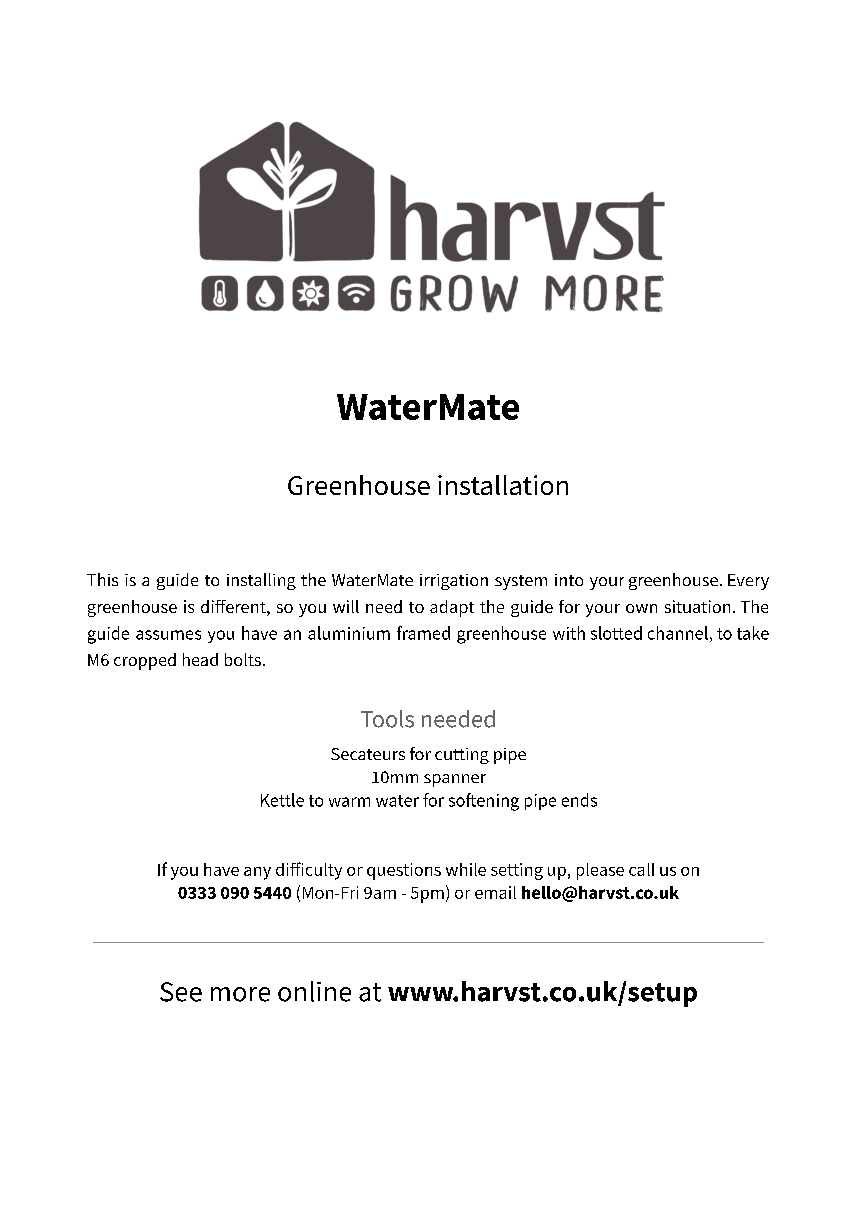 The image size is (856, 1217). Describe the element at coordinates (368, 754) in the document. I see `Secateurs` at that location.
